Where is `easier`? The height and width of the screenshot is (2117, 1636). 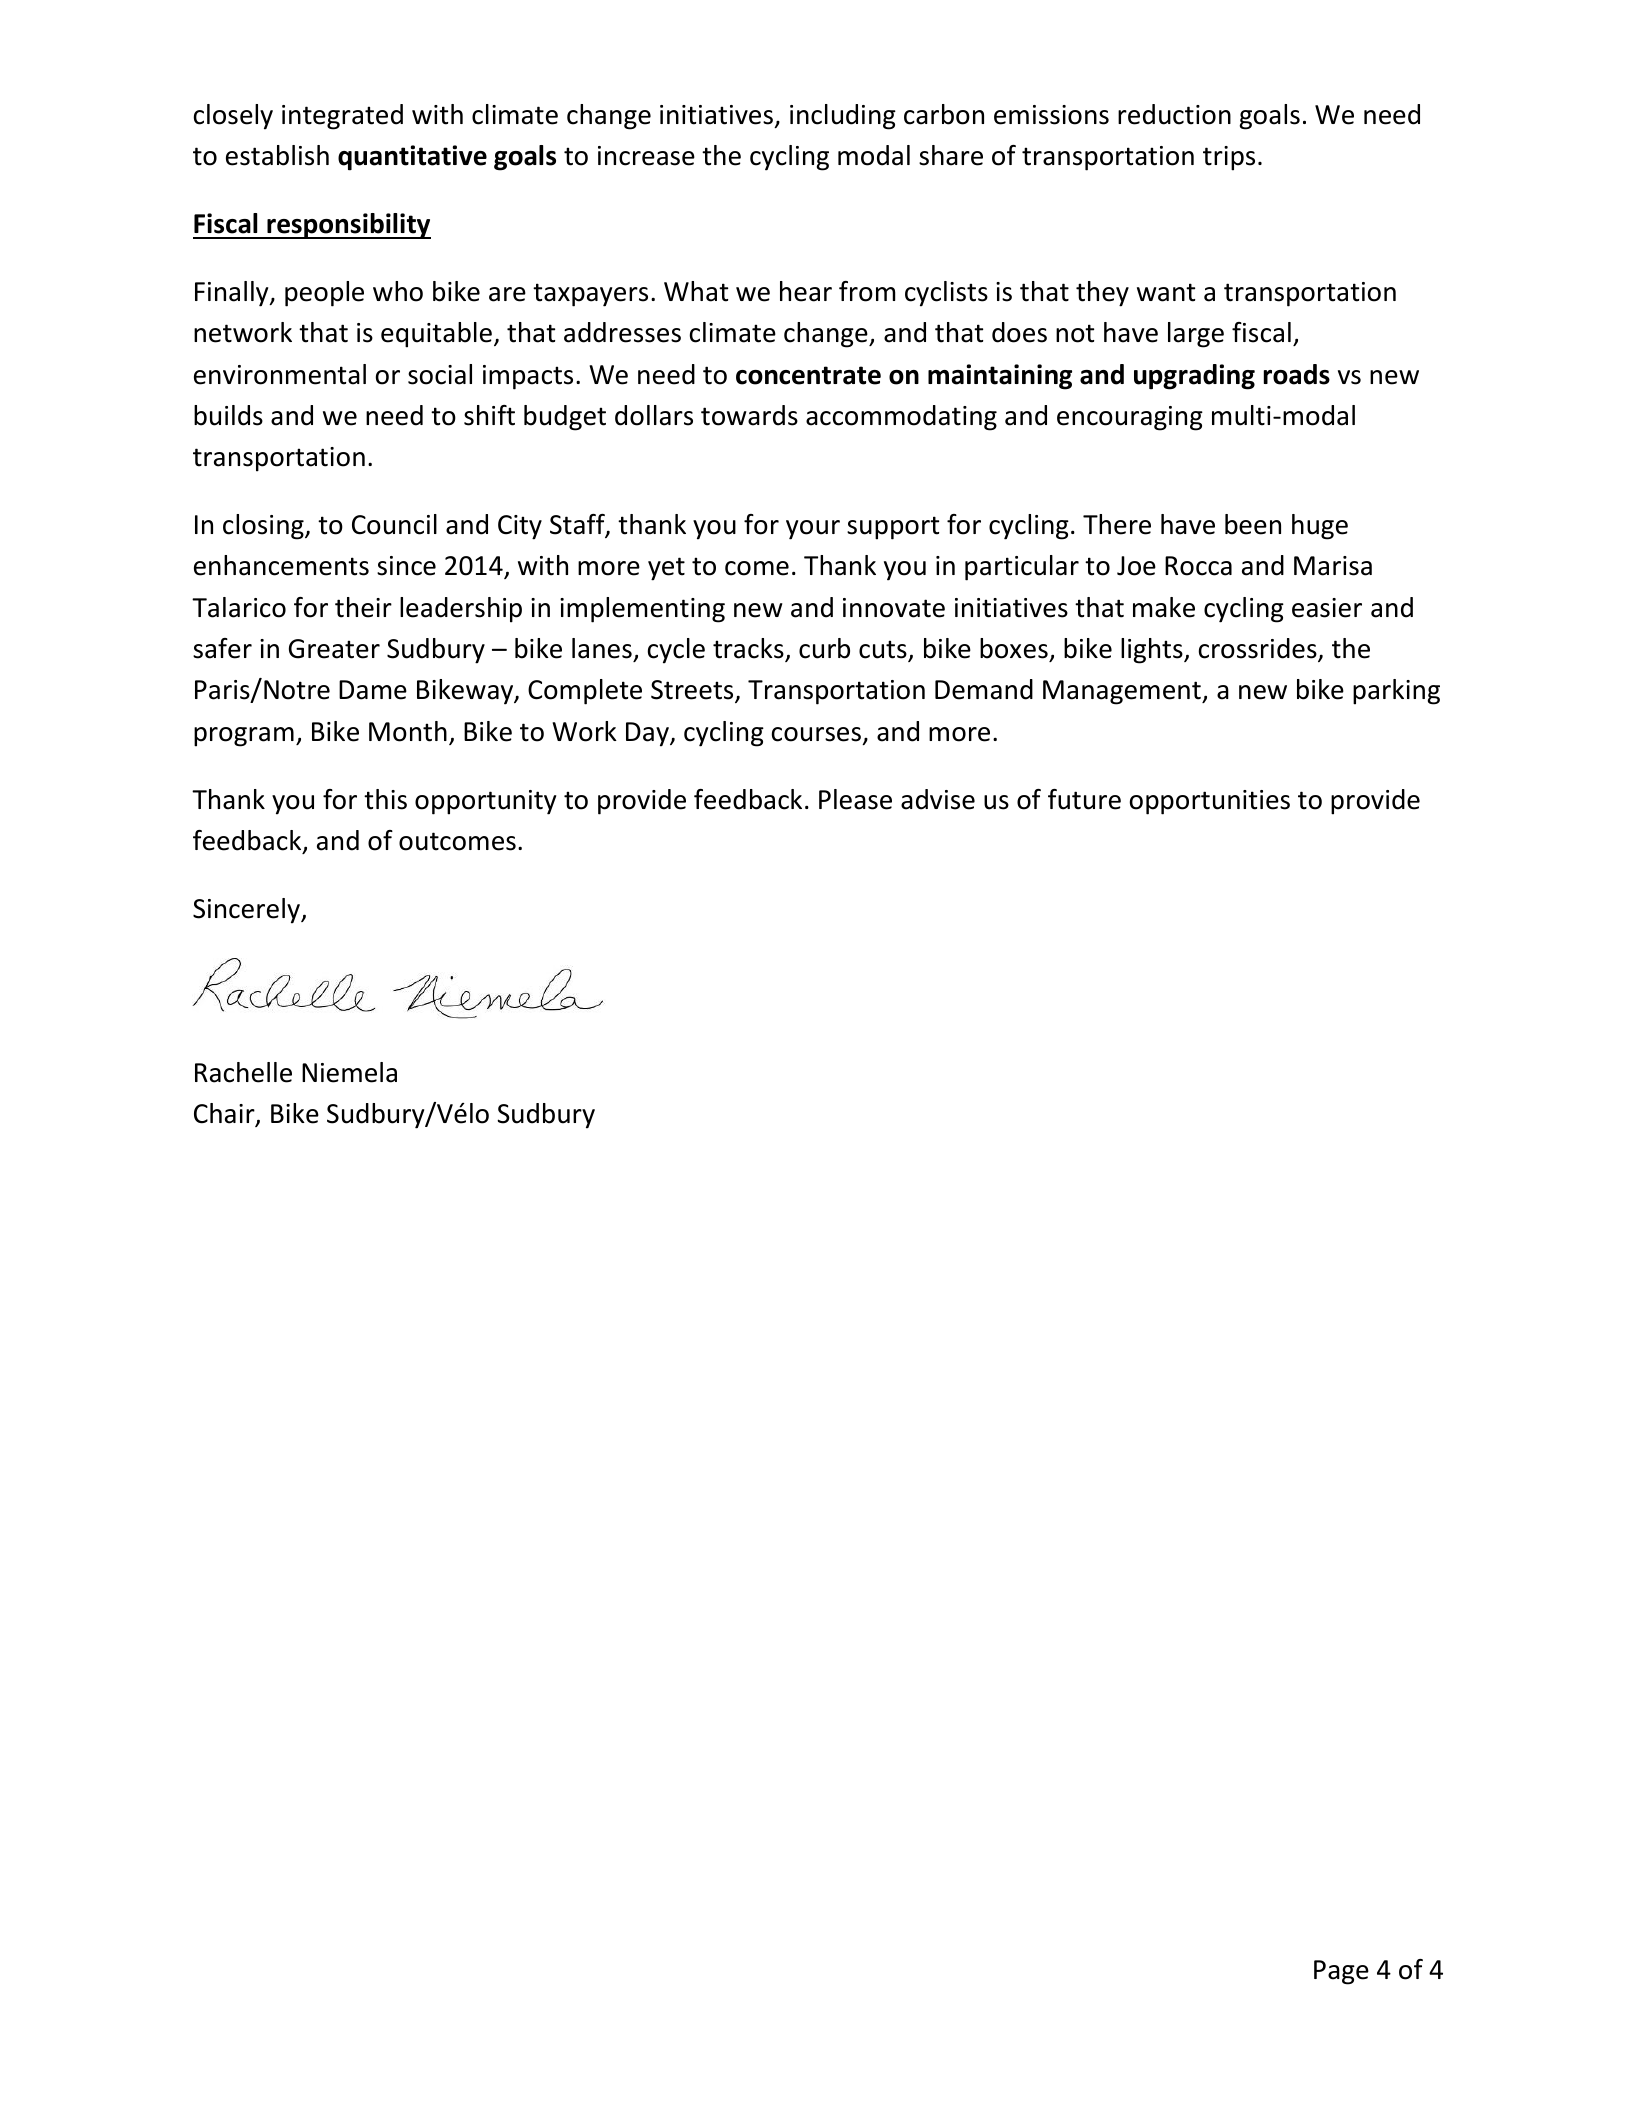
easier is located at coordinates (1327, 608).
